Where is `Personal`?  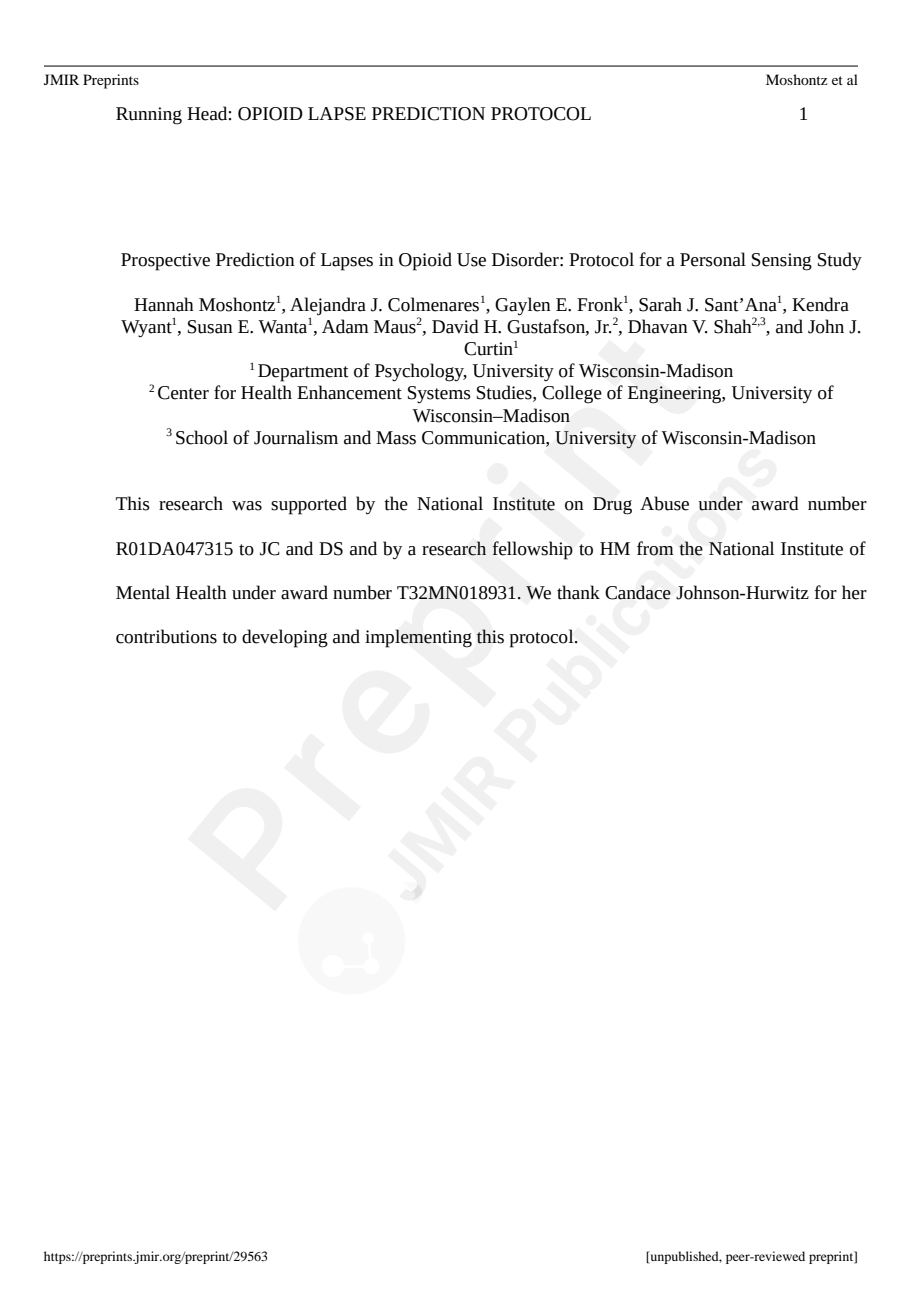
Personal is located at coordinates (713, 259).
